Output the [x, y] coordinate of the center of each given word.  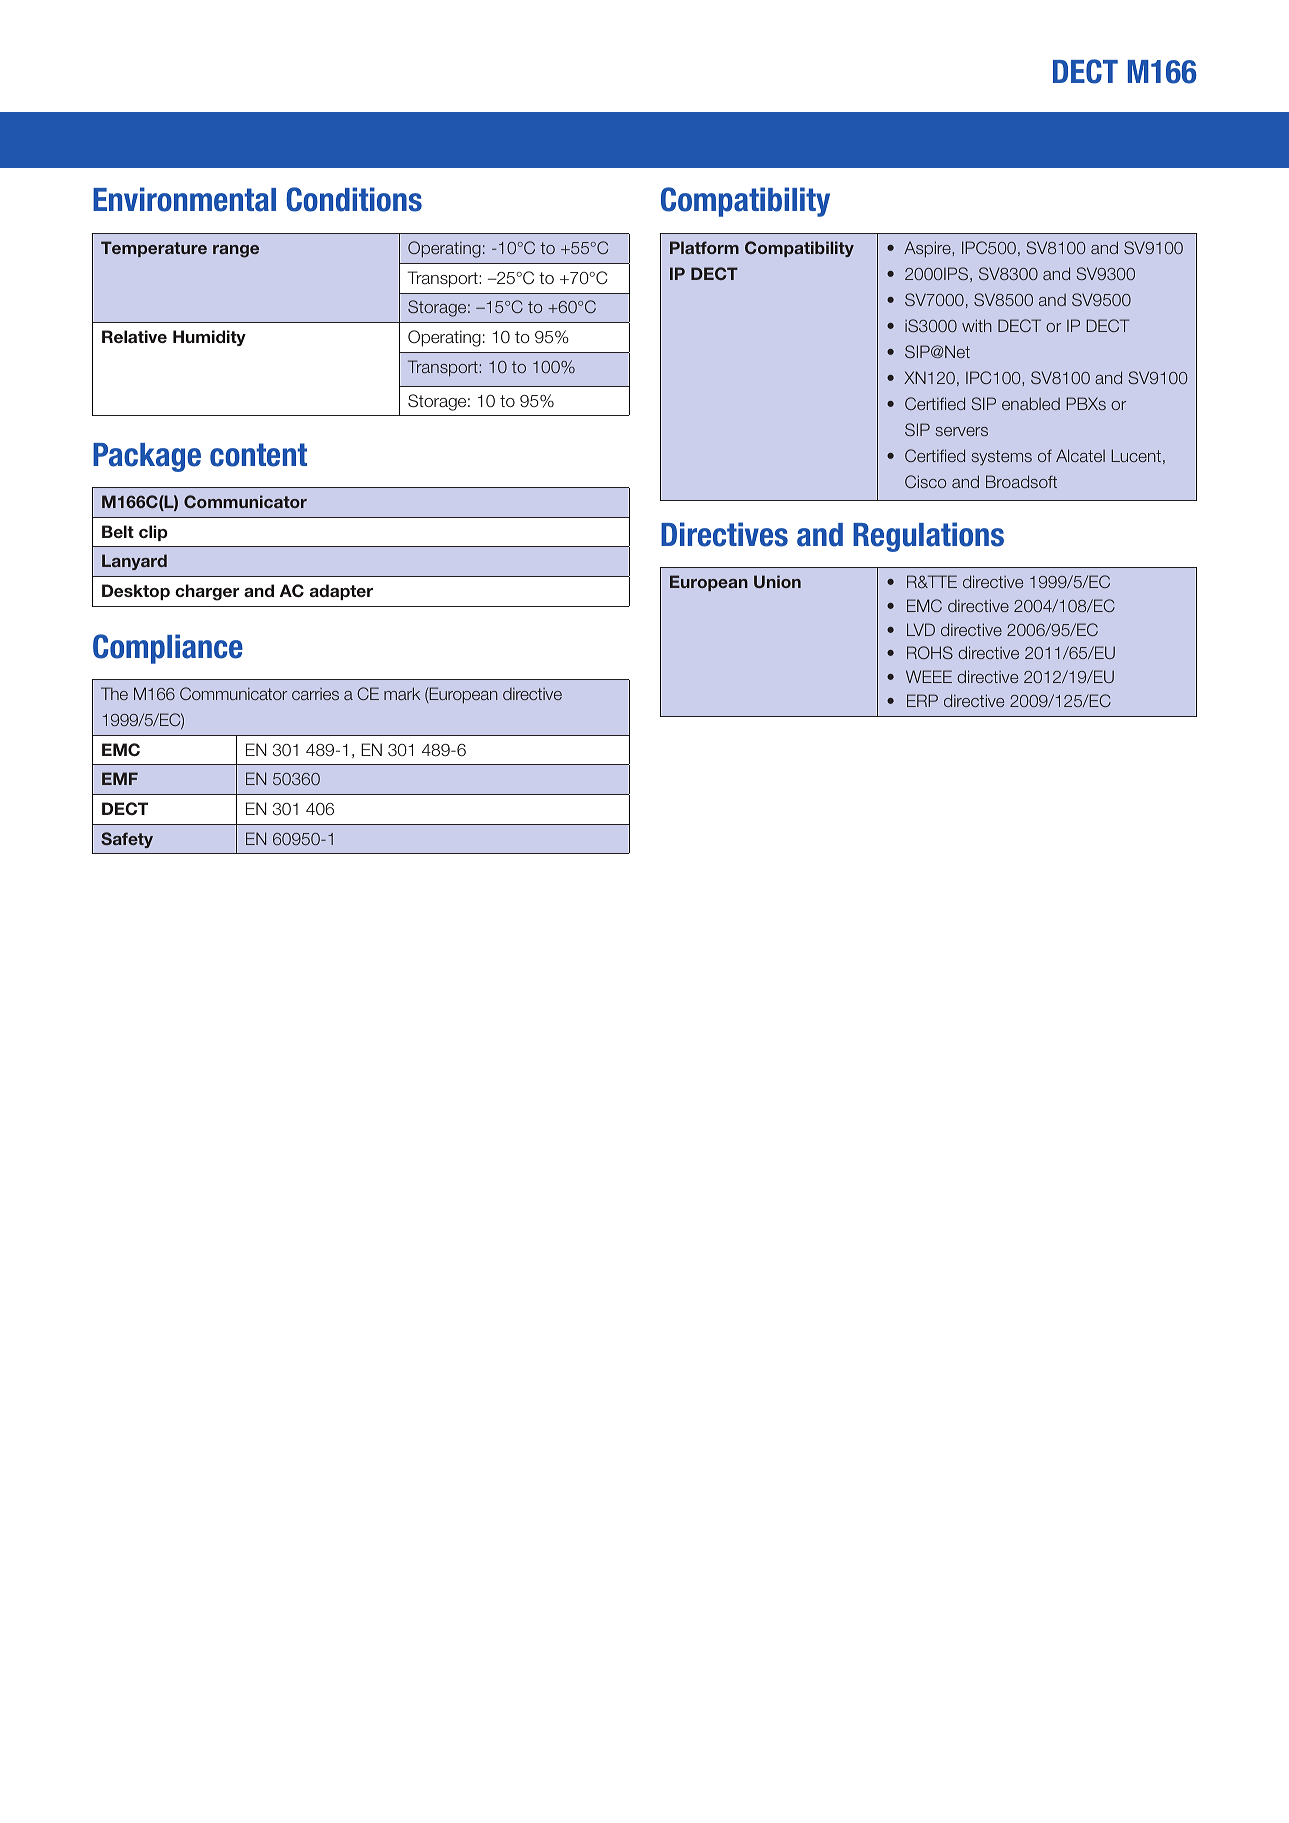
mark [402, 693]
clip [153, 533]
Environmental [184, 199]
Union [777, 581]
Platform [704, 247]
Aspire [928, 249]
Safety [127, 840]
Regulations [928, 537]
